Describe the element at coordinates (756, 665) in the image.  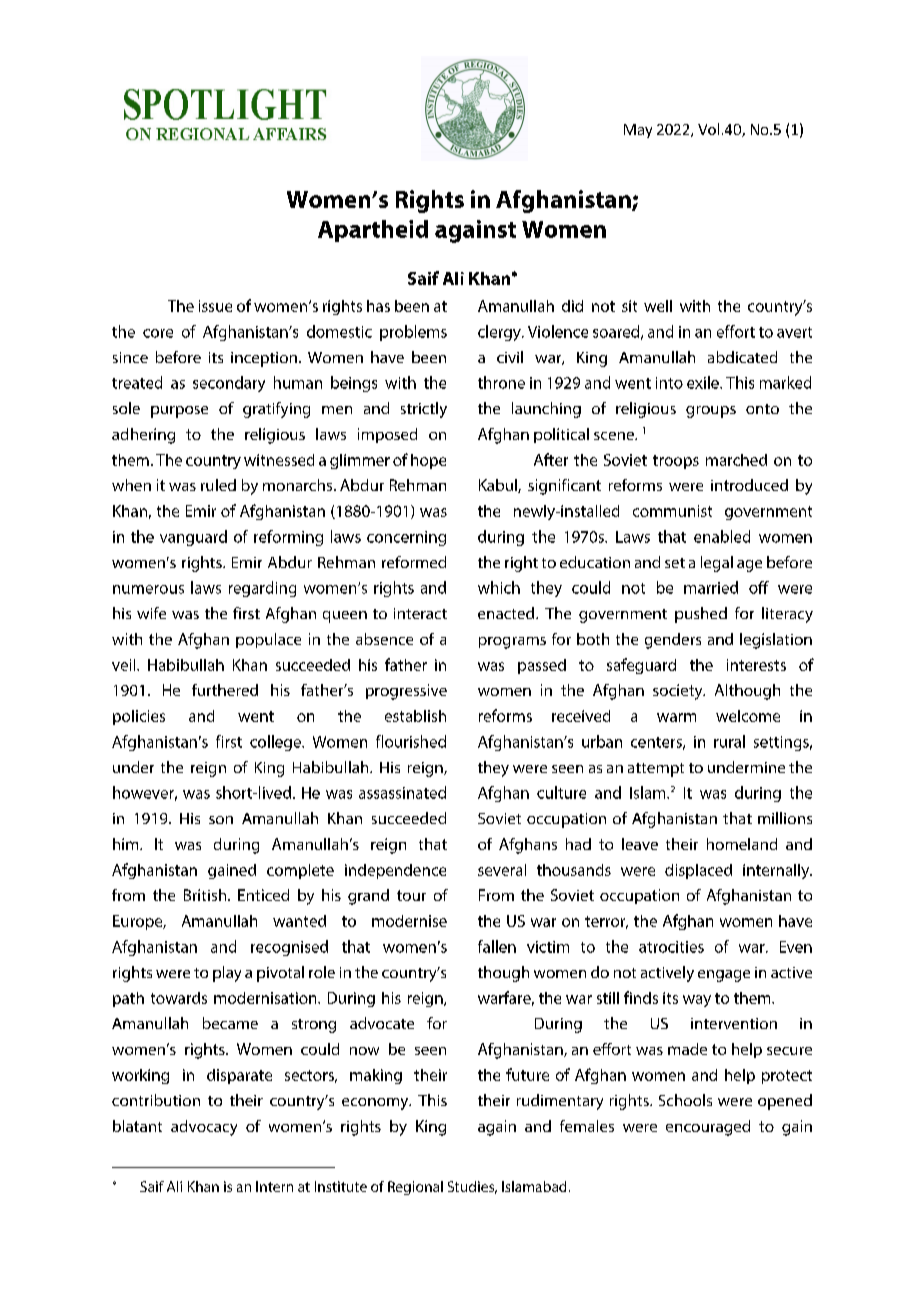
I see `interests` at that location.
